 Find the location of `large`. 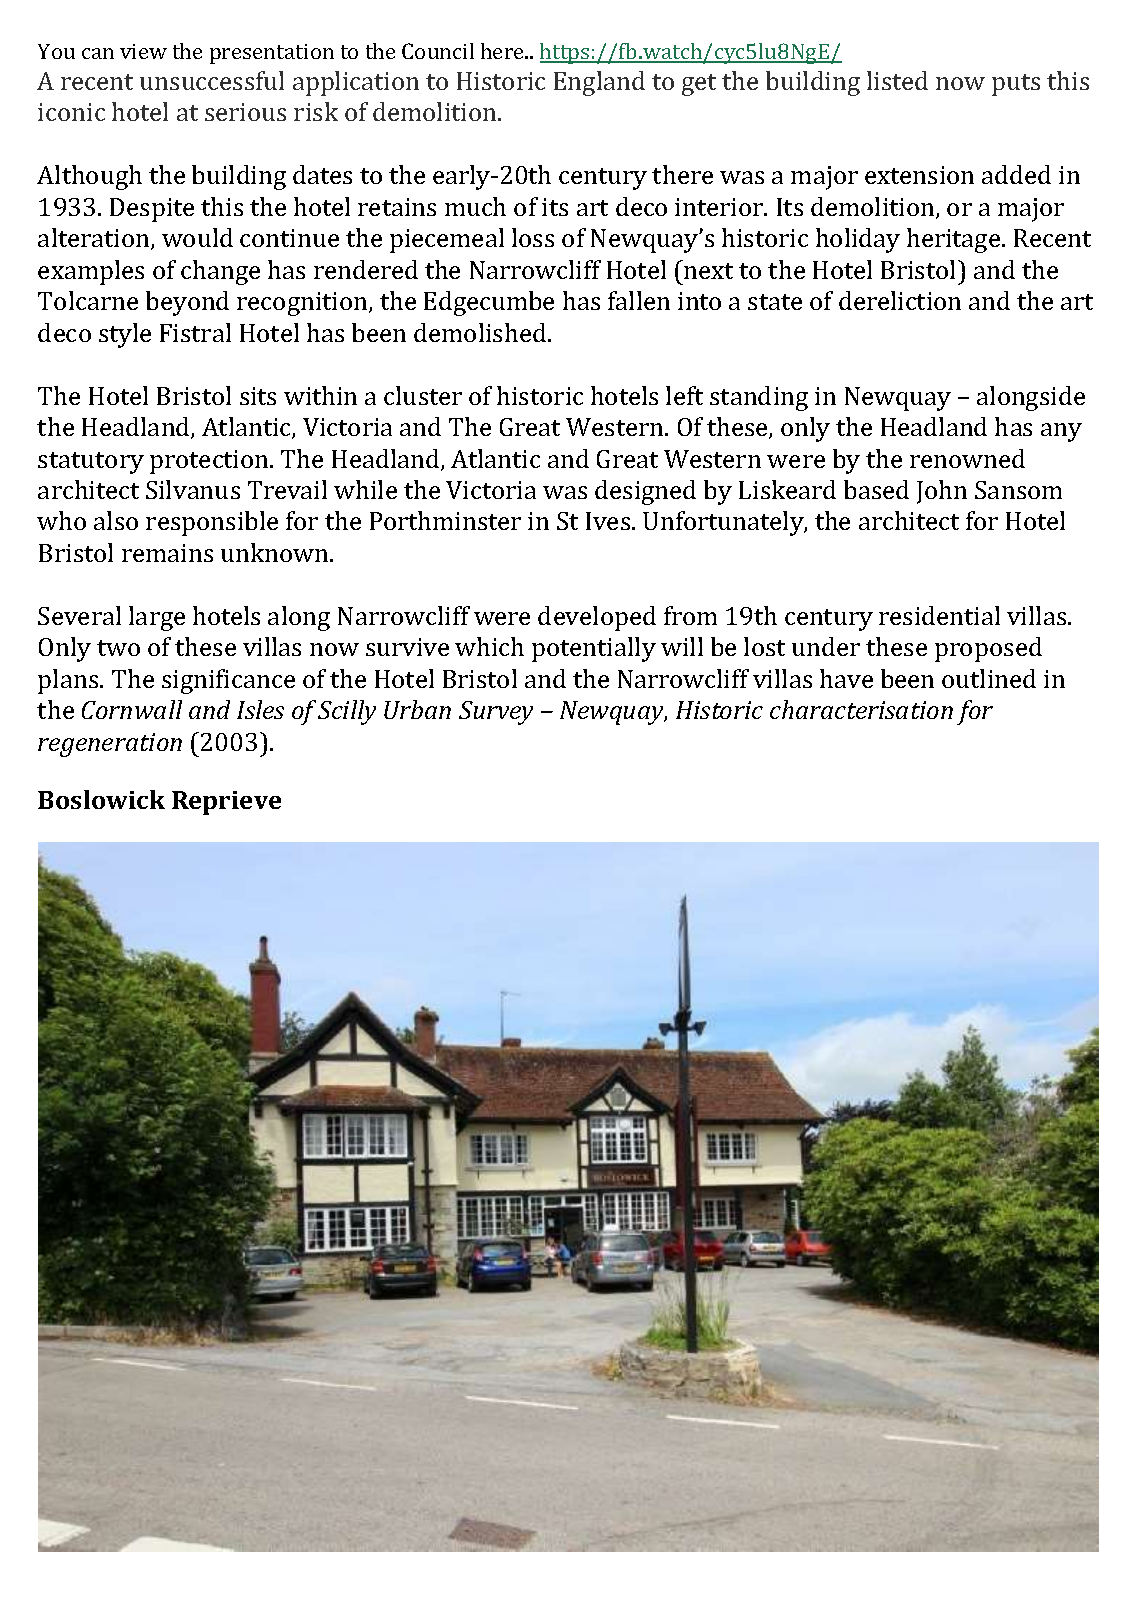

large is located at coordinates (157, 618).
